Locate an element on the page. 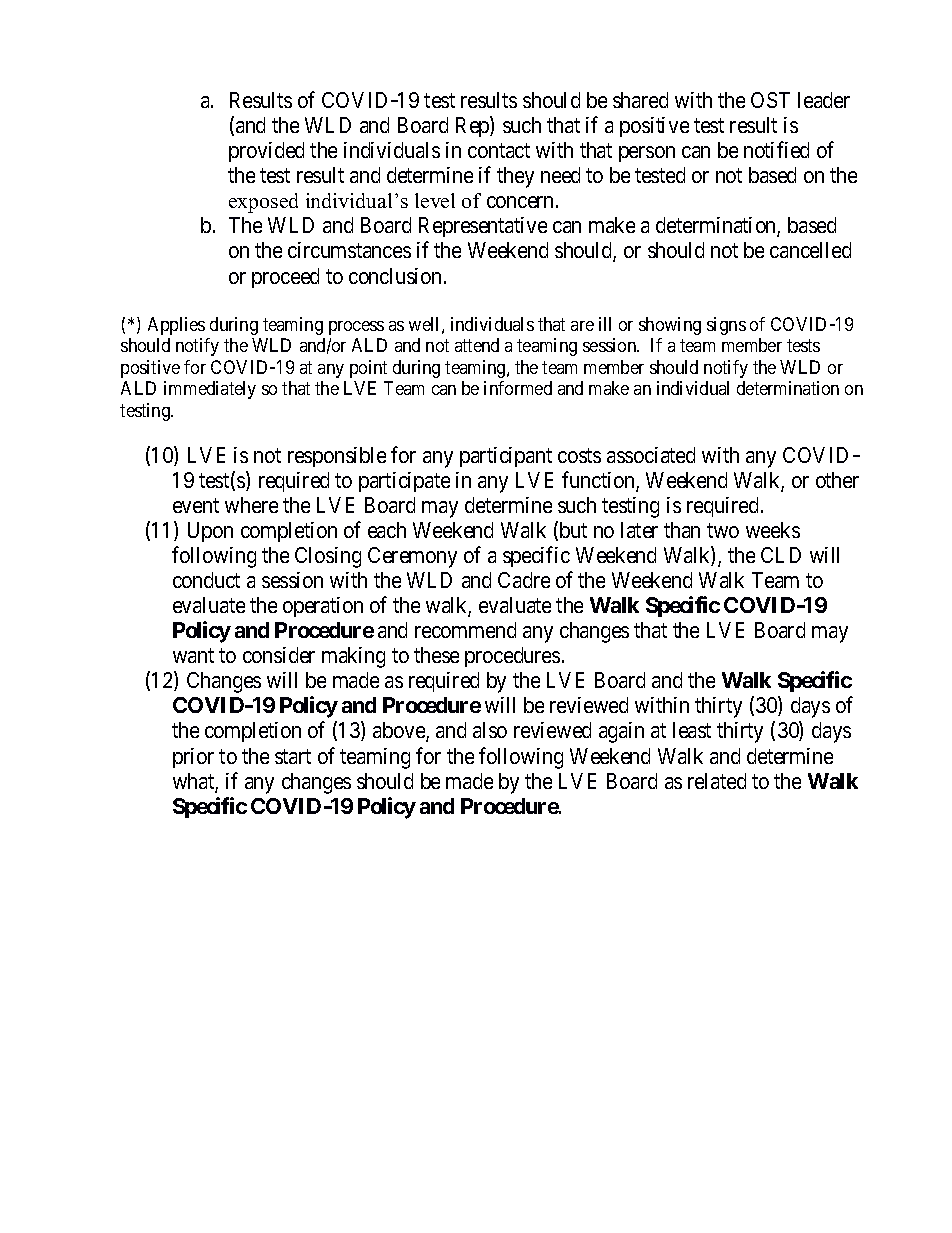  provided is located at coordinates (266, 152).
